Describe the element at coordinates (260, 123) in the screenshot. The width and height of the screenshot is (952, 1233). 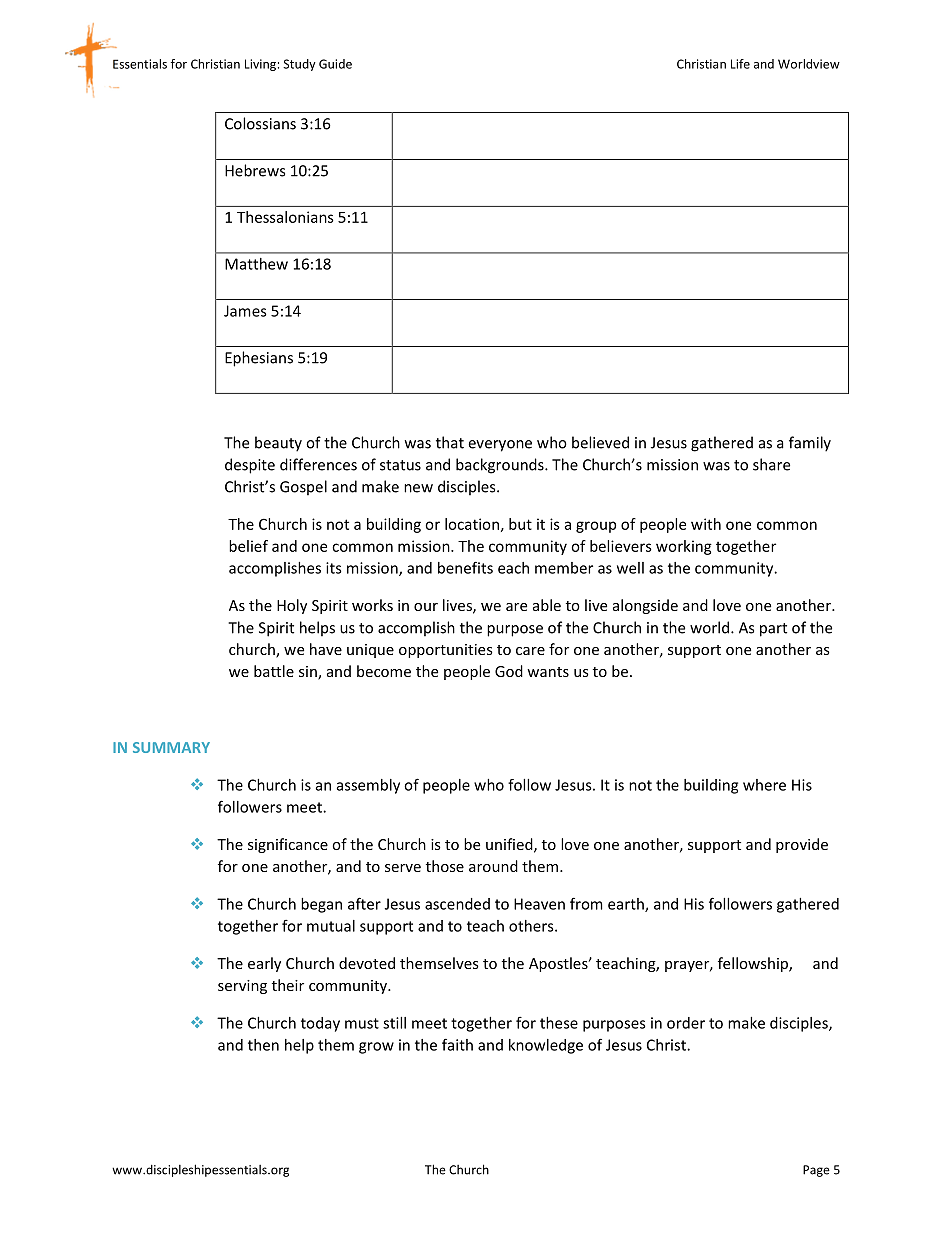
I see `Colossians` at that location.
